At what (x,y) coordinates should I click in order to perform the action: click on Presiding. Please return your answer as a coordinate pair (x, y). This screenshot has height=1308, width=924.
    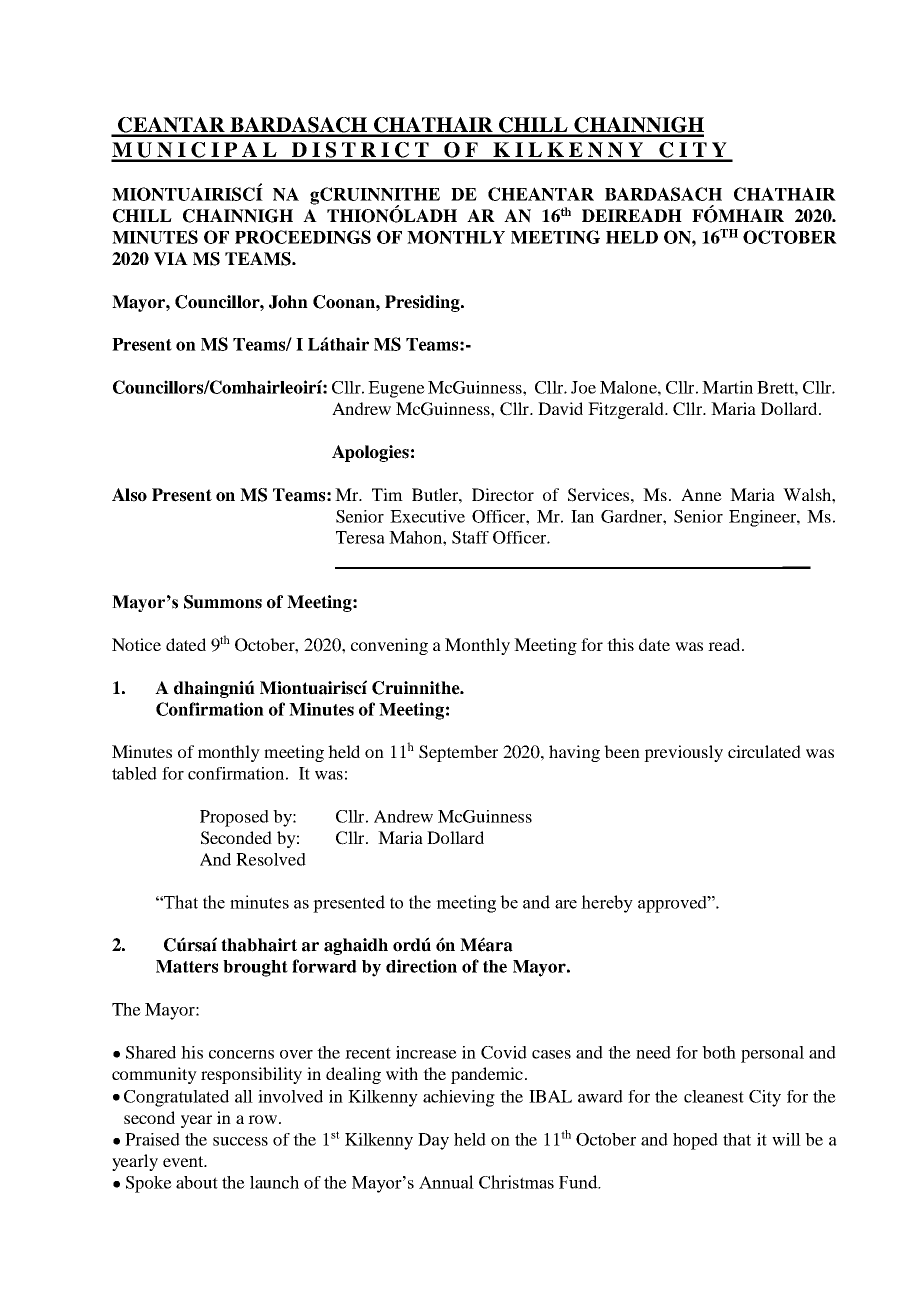
    Looking at the image, I should click on (423, 303).
